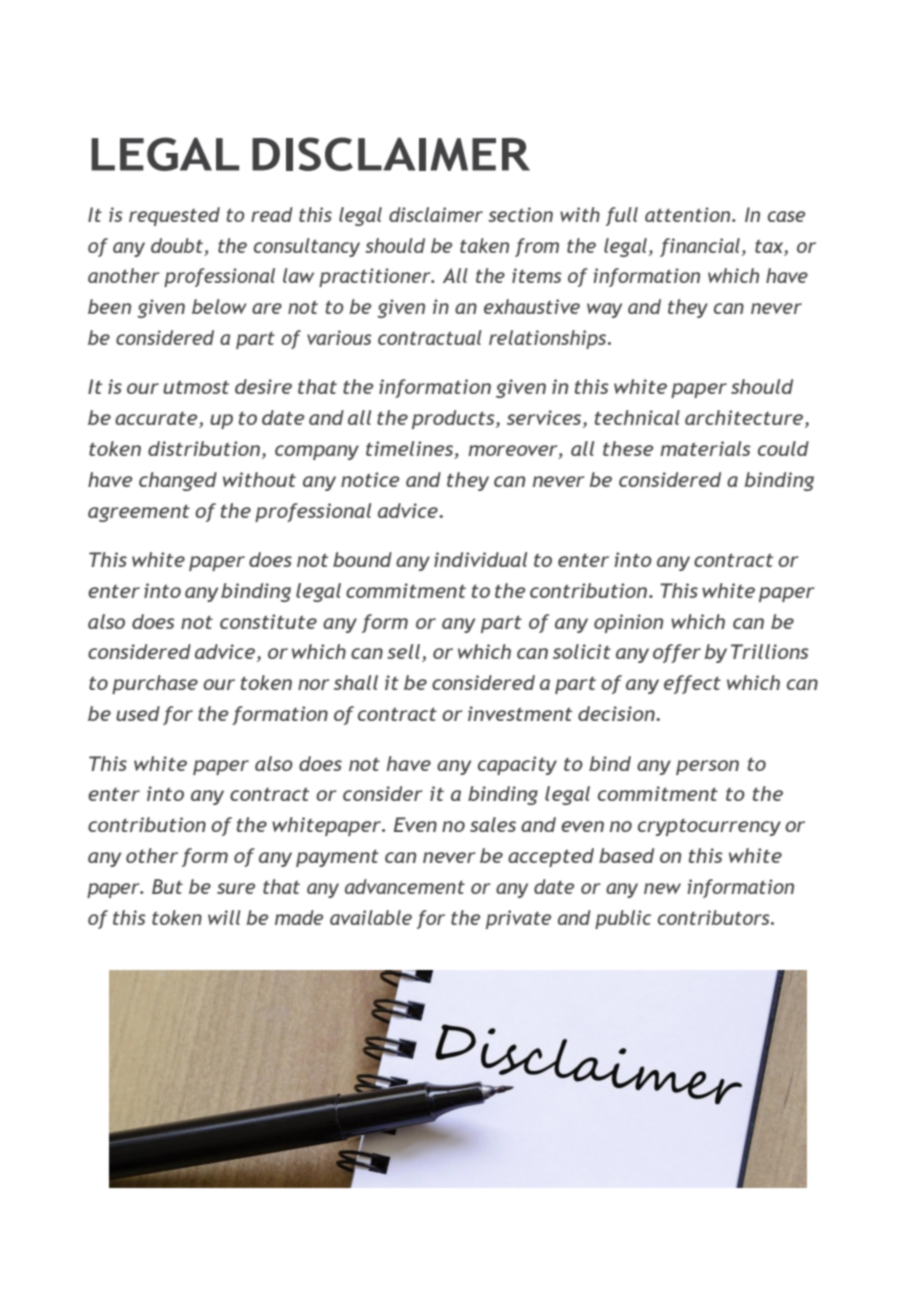 Image resolution: width=924 pixels, height=1308 pixels. Describe the element at coordinates (628, 623) in the image. I see `opinion` at that location.
